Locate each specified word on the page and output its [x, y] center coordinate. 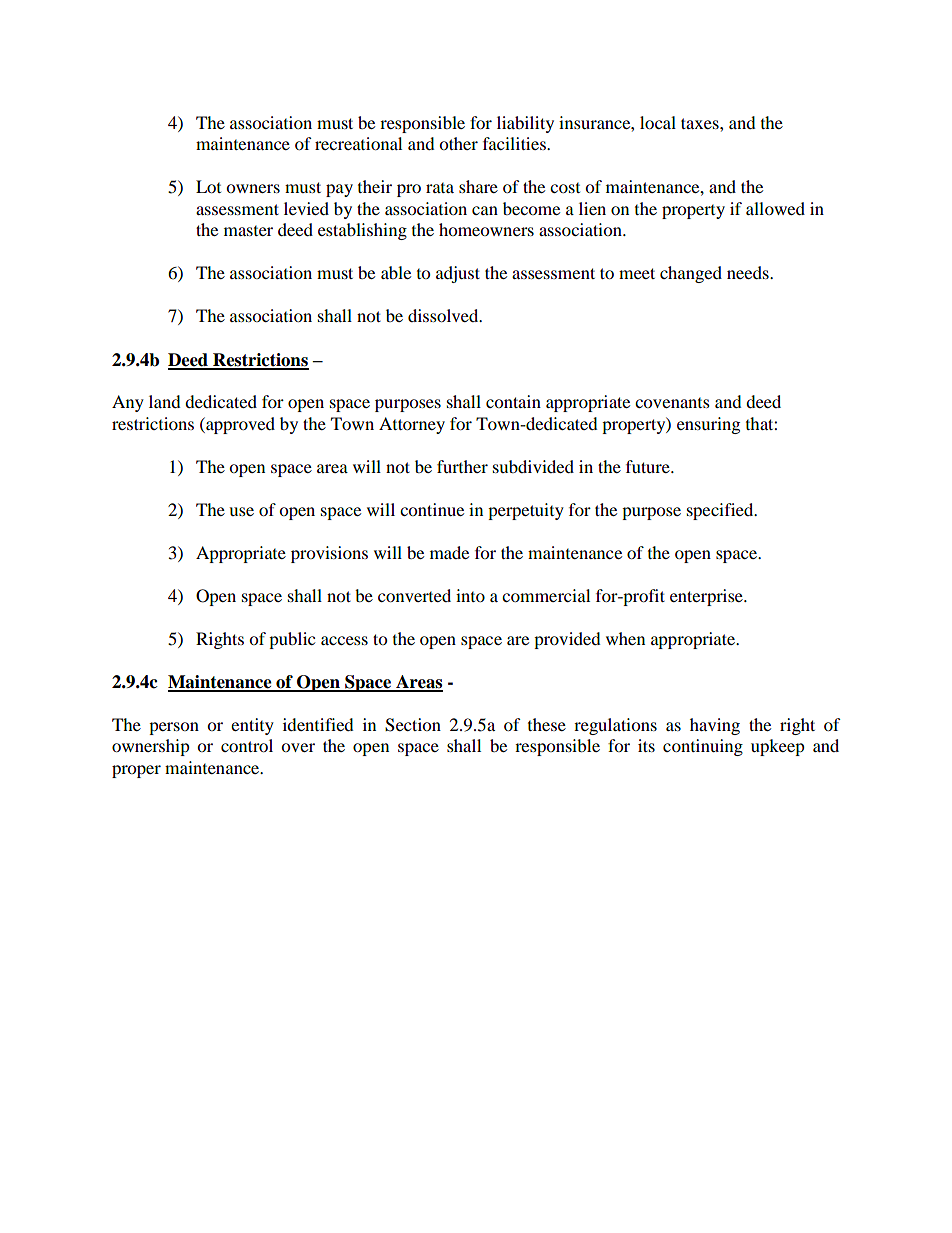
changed [691, 274]
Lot [208, 186]
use [241, 511]
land [165, 401]
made [449, 552]
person [174, 728]
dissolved [444, 315]
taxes [701, 123]
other [458, 143]
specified [721, 511]
